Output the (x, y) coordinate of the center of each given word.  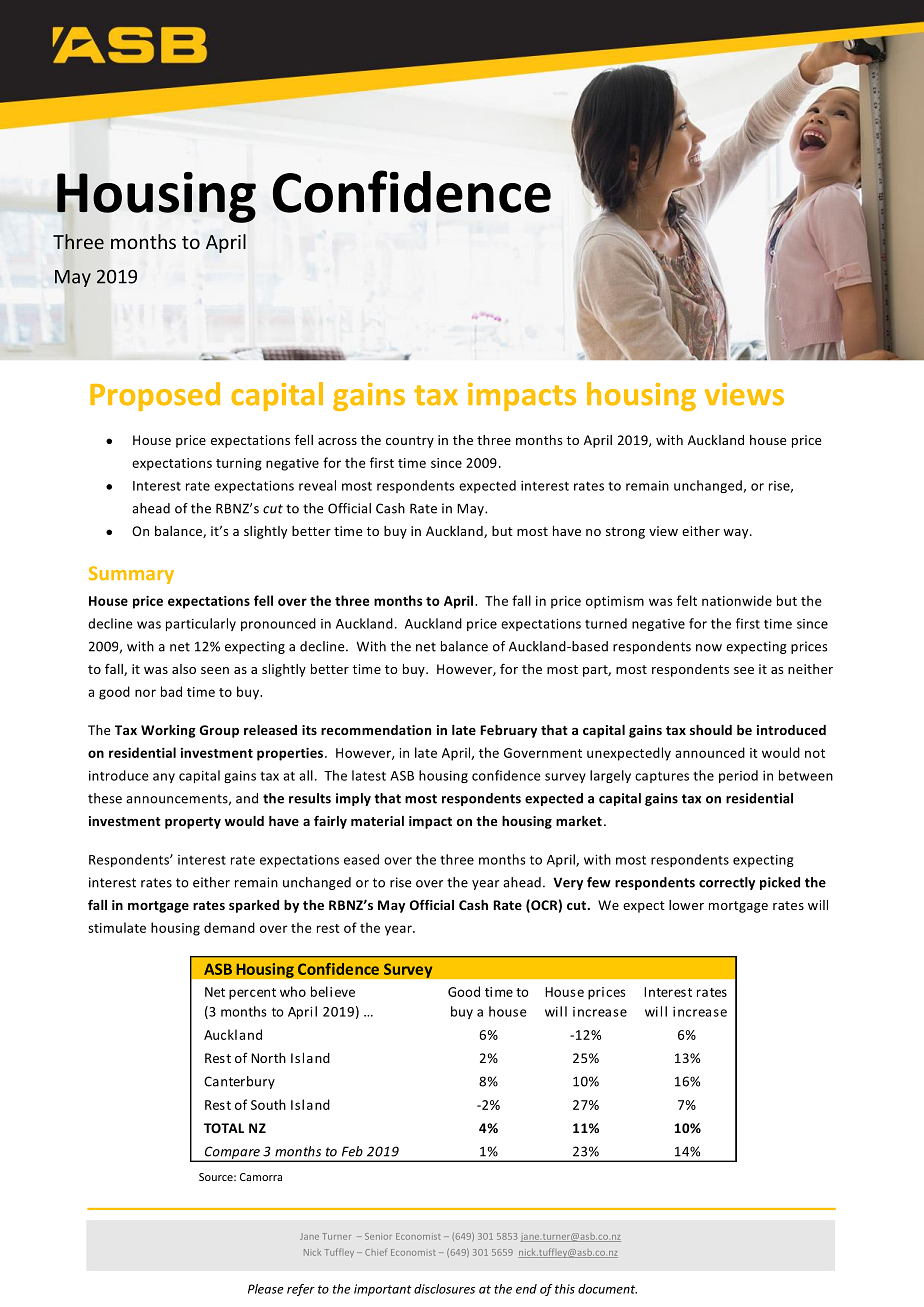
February (508, 731)
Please (266, 1289)
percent (252, 994)
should (711, 730)
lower (686, 905)
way (737, 534)
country (410, 442)
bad (171, 691)
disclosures (444, 1289)
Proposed (155, 396)
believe (333, 991)
